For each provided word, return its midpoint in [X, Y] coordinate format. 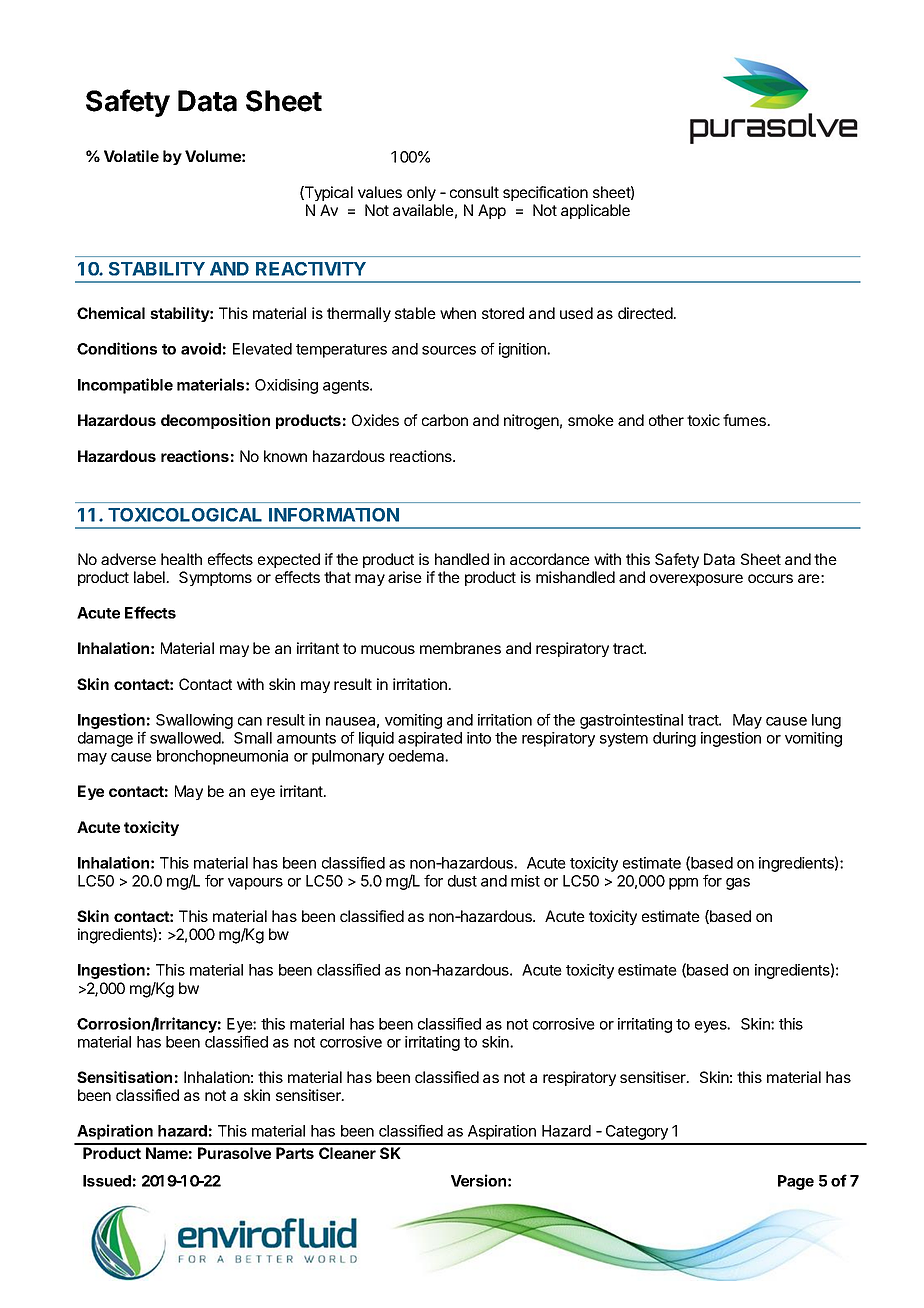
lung [826, 721]
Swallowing [194, 721]
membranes [460, 648]
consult [474, 192]
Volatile [131, 156]
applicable [595, 211]
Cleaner [347, 1153]
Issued [107, 1181]
